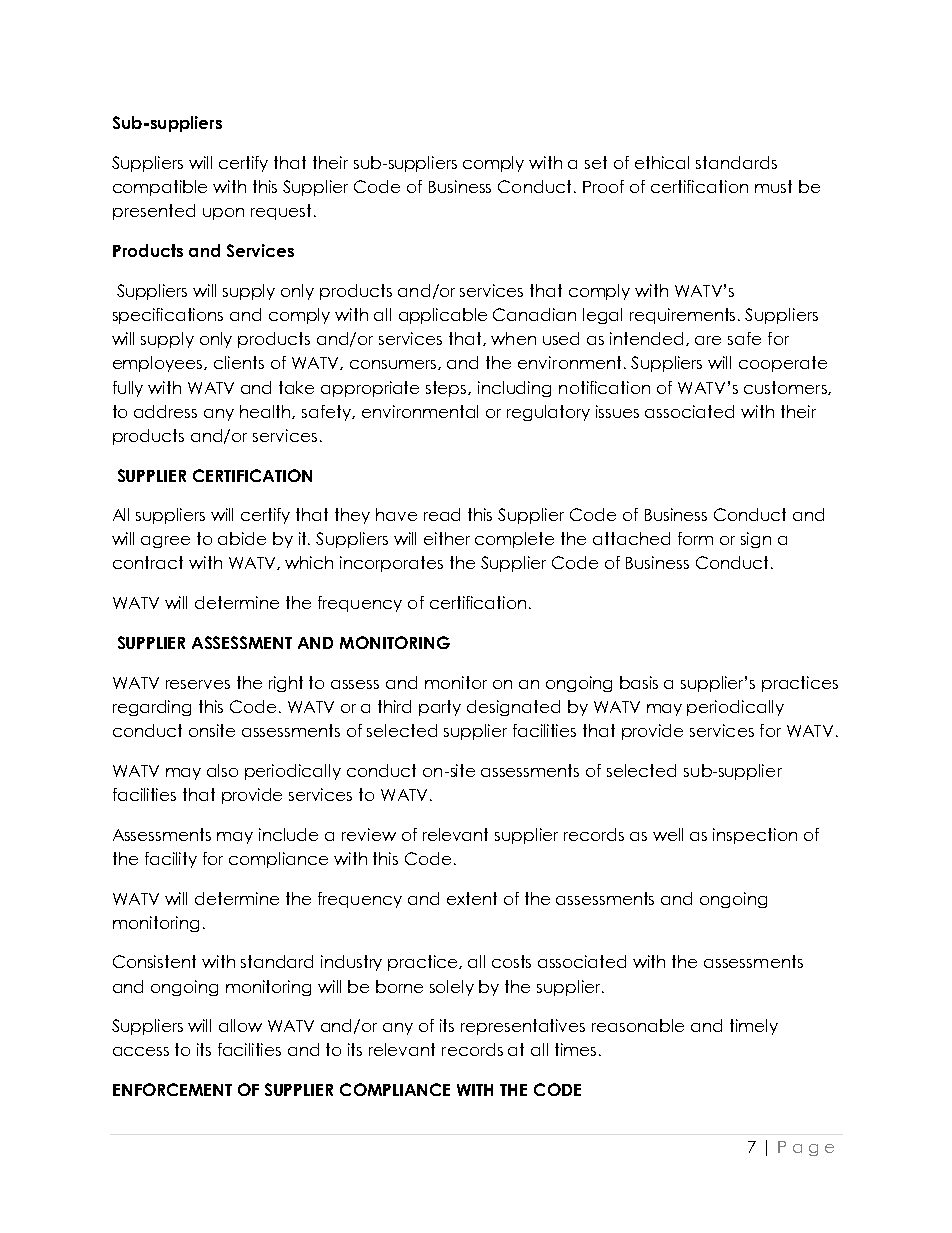 The width and height of the image is (952, 1233). Describe the element at coordinates (662, 162) in the image. I see `ethical` at that location.
